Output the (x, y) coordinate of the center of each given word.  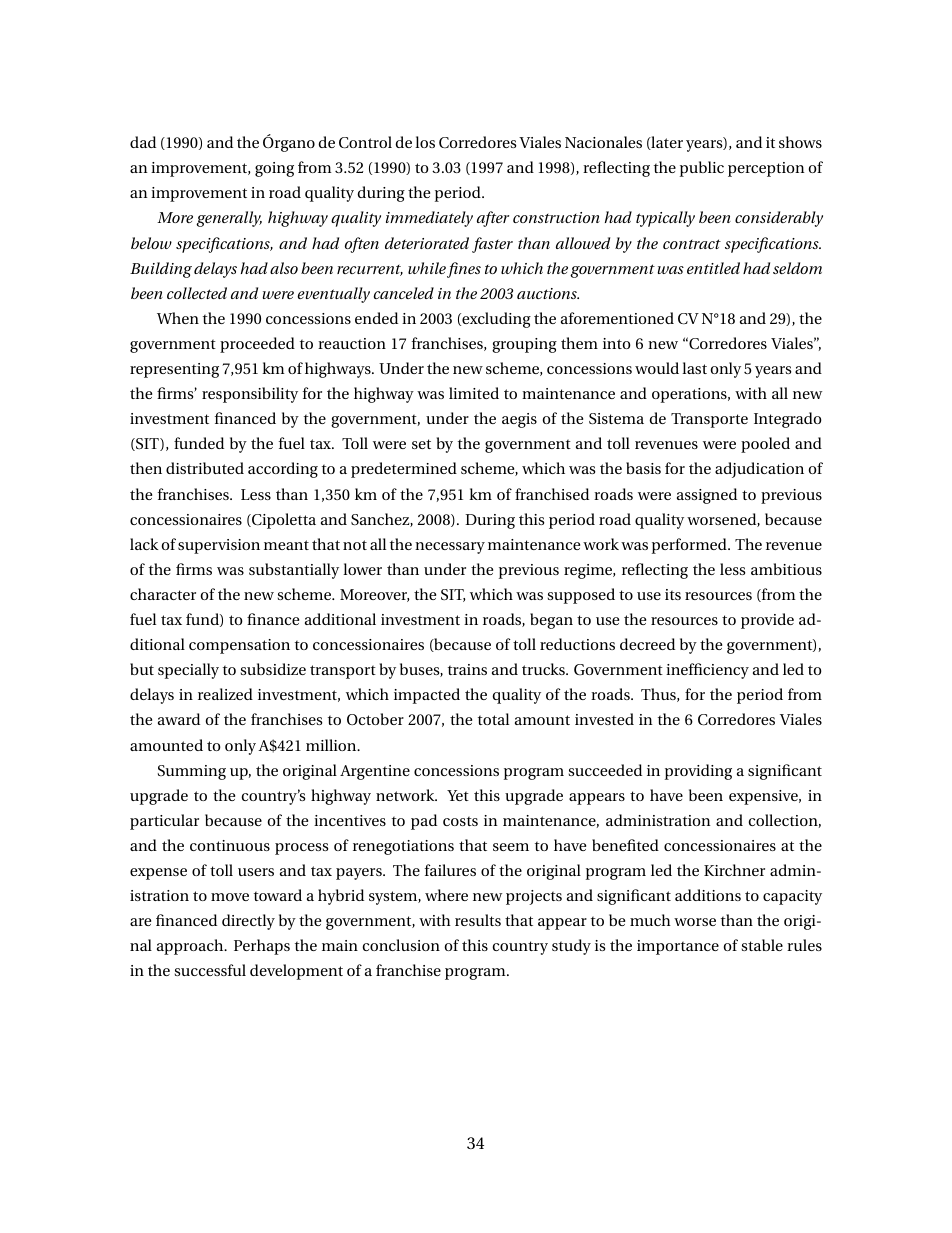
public (702, 169)
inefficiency (707, 671)
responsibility (250, 395)
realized (225, 694)
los (425, 142)
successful (210, 970)
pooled (765, 445)
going (274, 169)
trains (467, 669)
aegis (519, 420)
